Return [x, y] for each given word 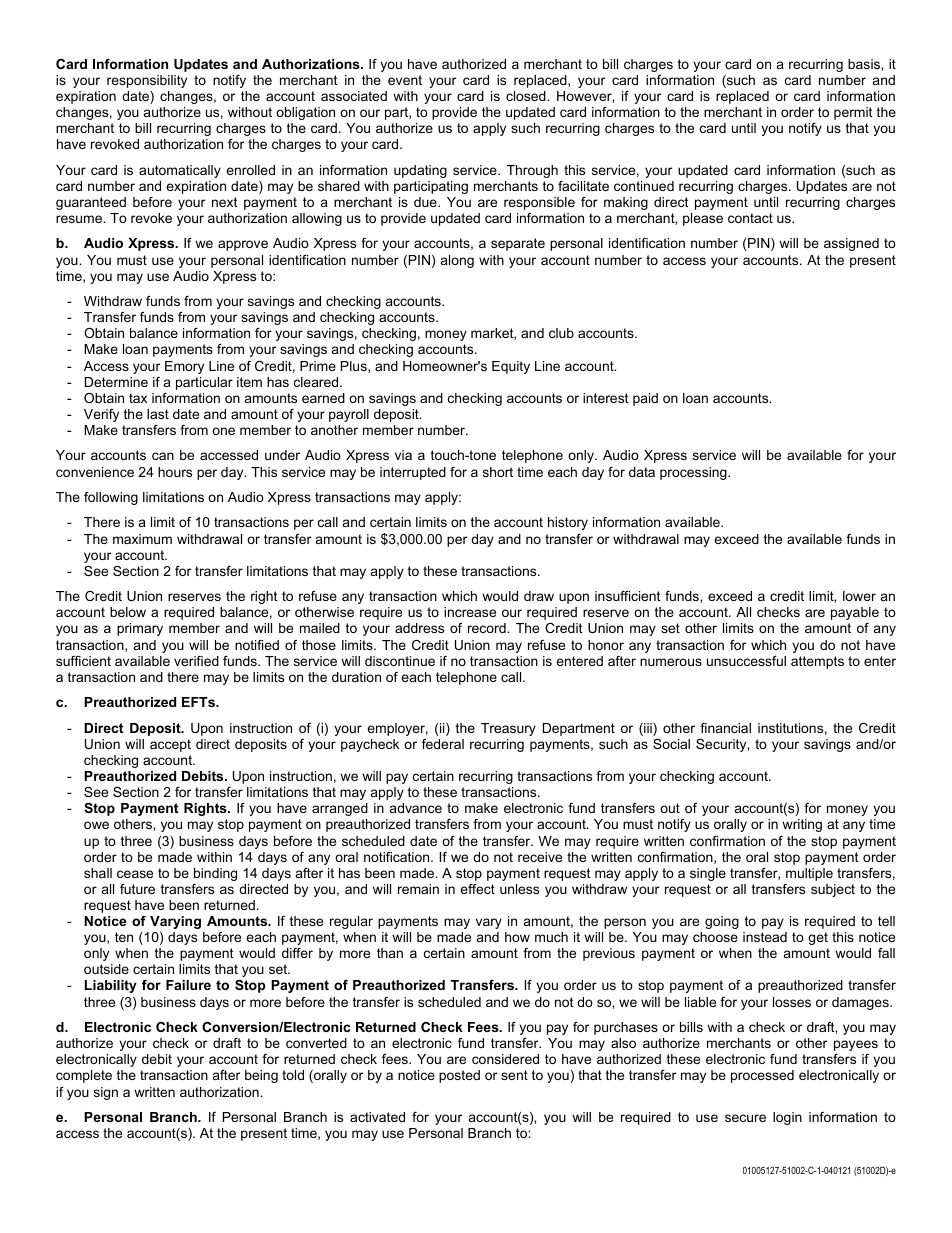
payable [855, 613]
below [128, 612]
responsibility [147, 81]
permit [853, 113]
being [261, 1076]
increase [470, 612]
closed [527, 96]
